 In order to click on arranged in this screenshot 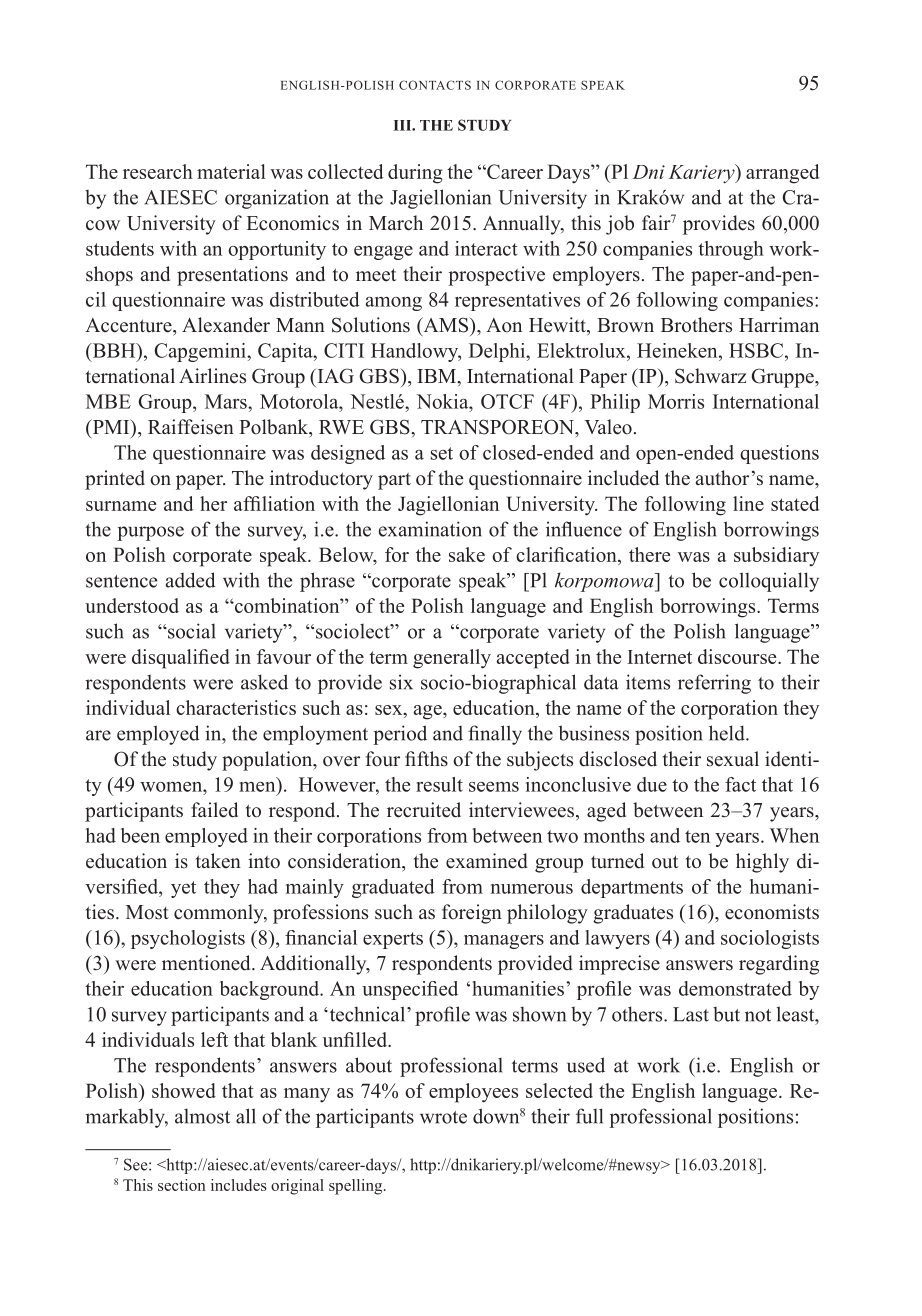, I will do `click(783, 174)`.
